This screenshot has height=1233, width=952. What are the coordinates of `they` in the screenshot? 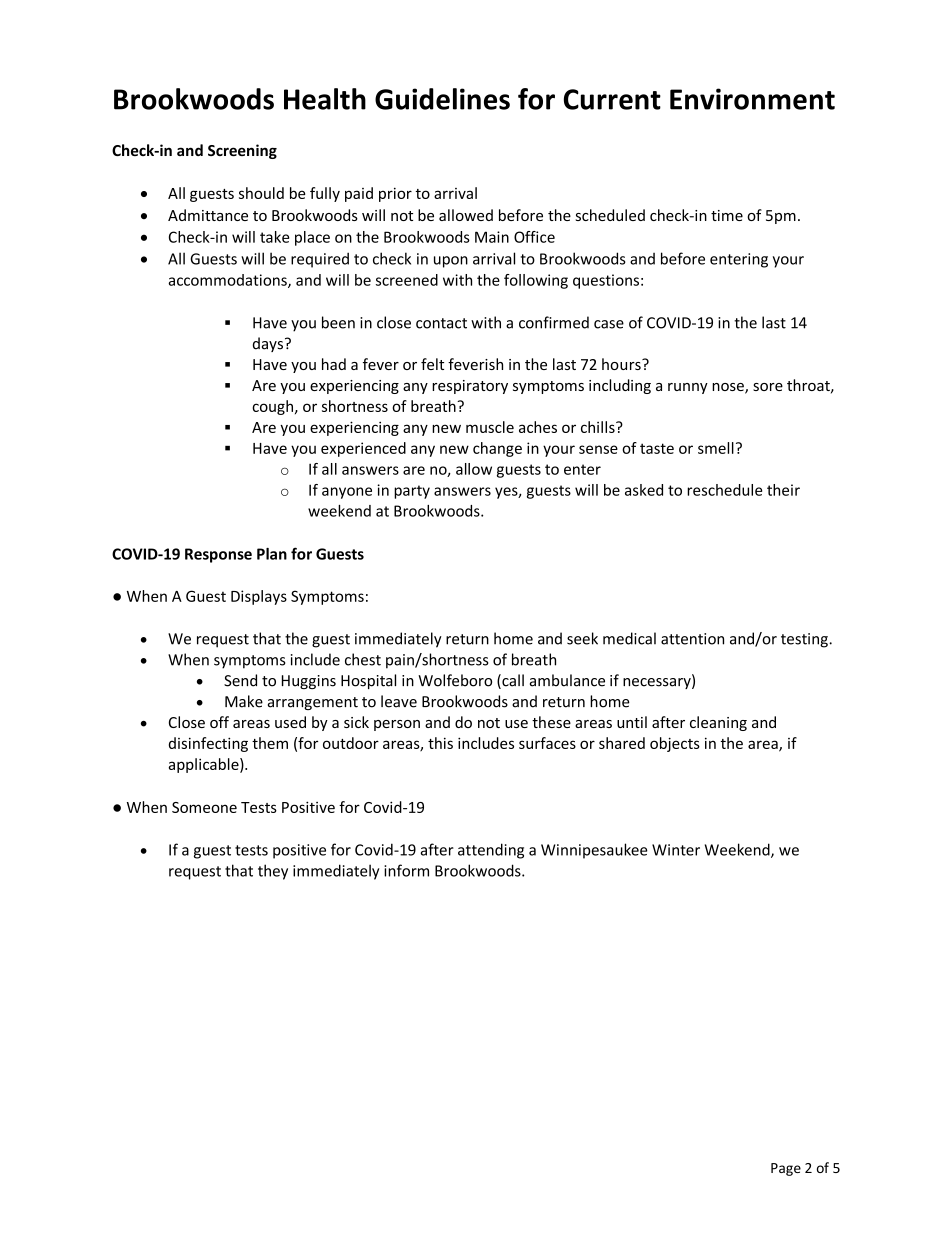 It's located at (273, 872).
